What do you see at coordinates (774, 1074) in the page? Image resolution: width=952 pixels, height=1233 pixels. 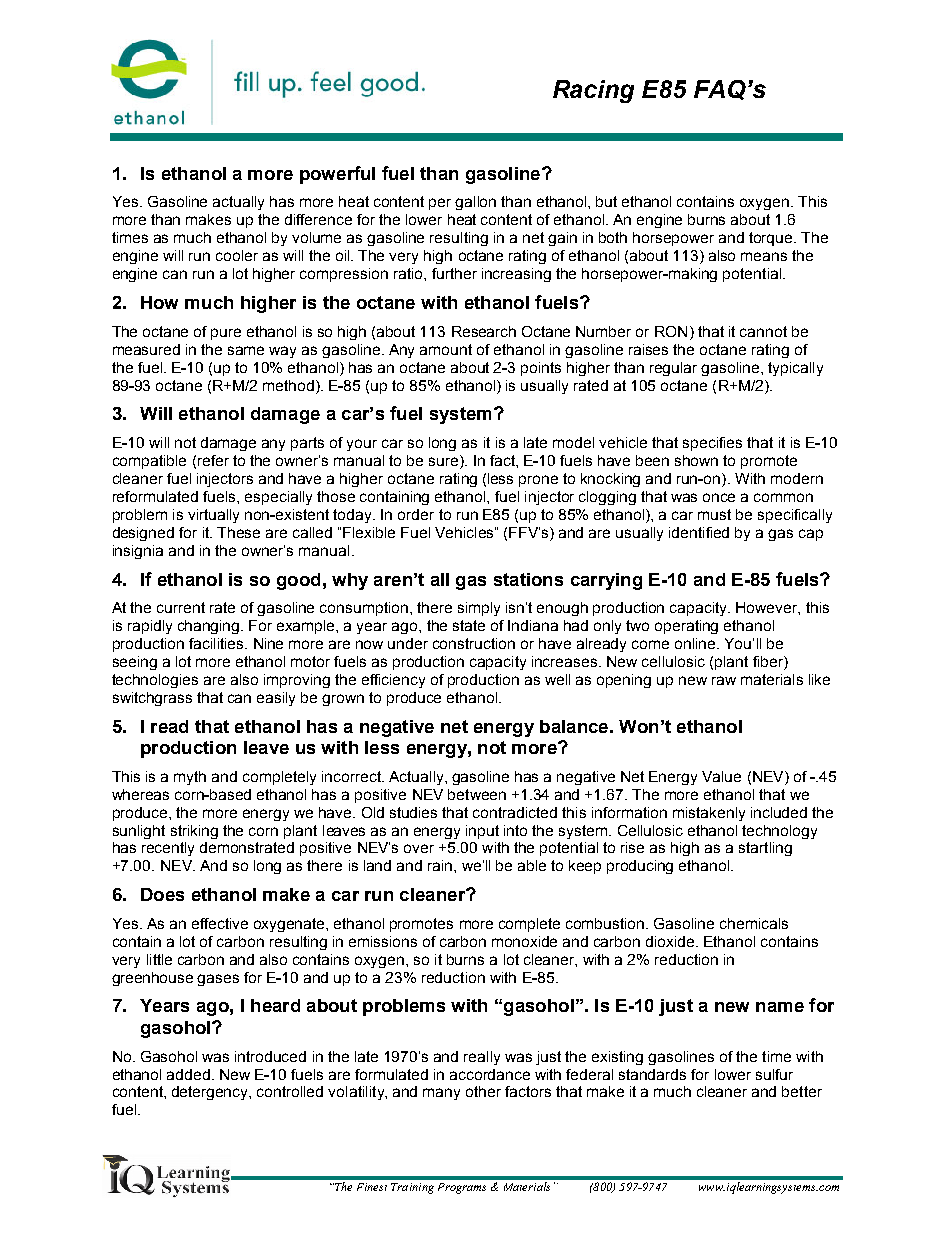 I see `sulfur` at bounding box center [774, 1074].
